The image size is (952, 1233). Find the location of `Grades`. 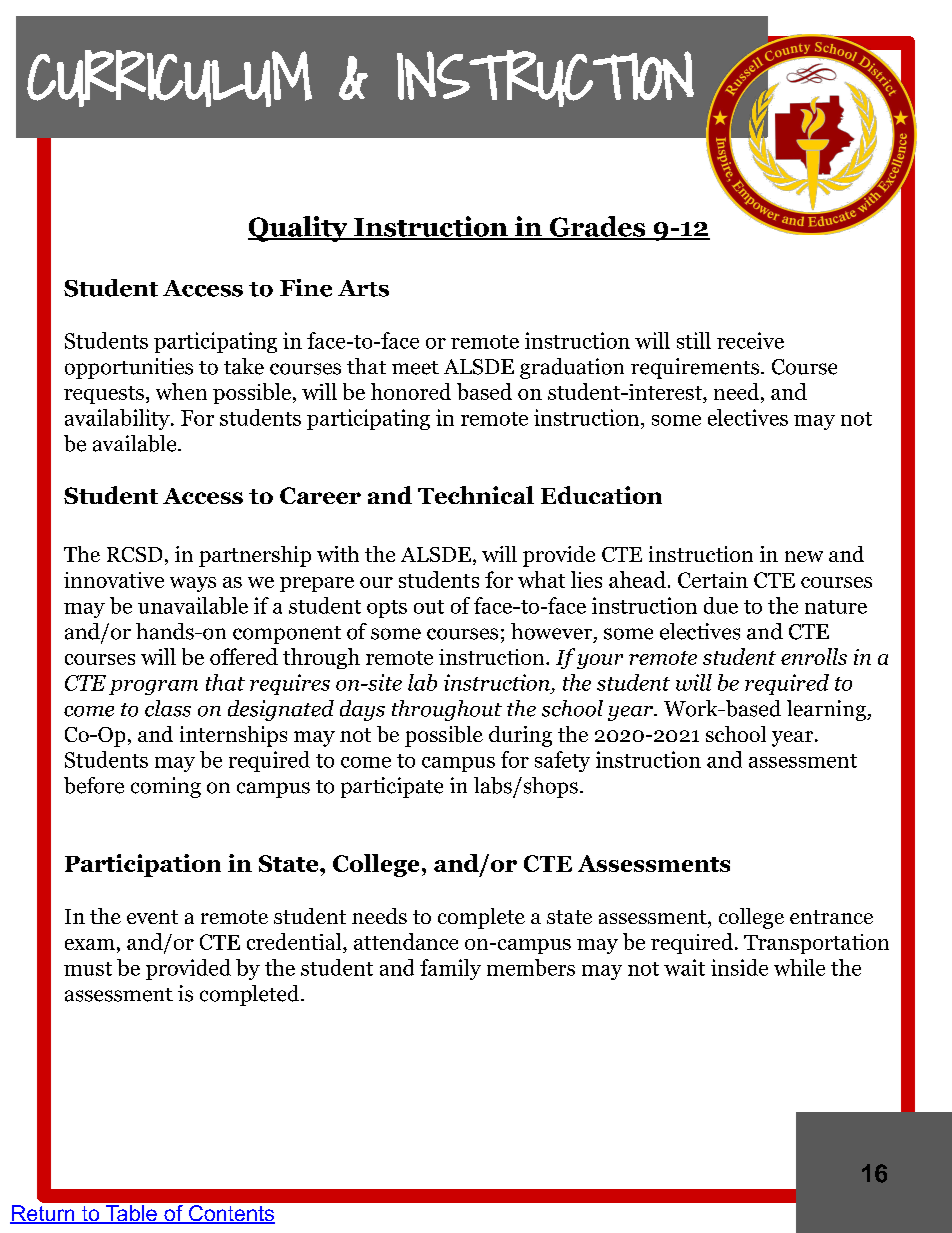

Grades is located at coordinates (597, 227).
